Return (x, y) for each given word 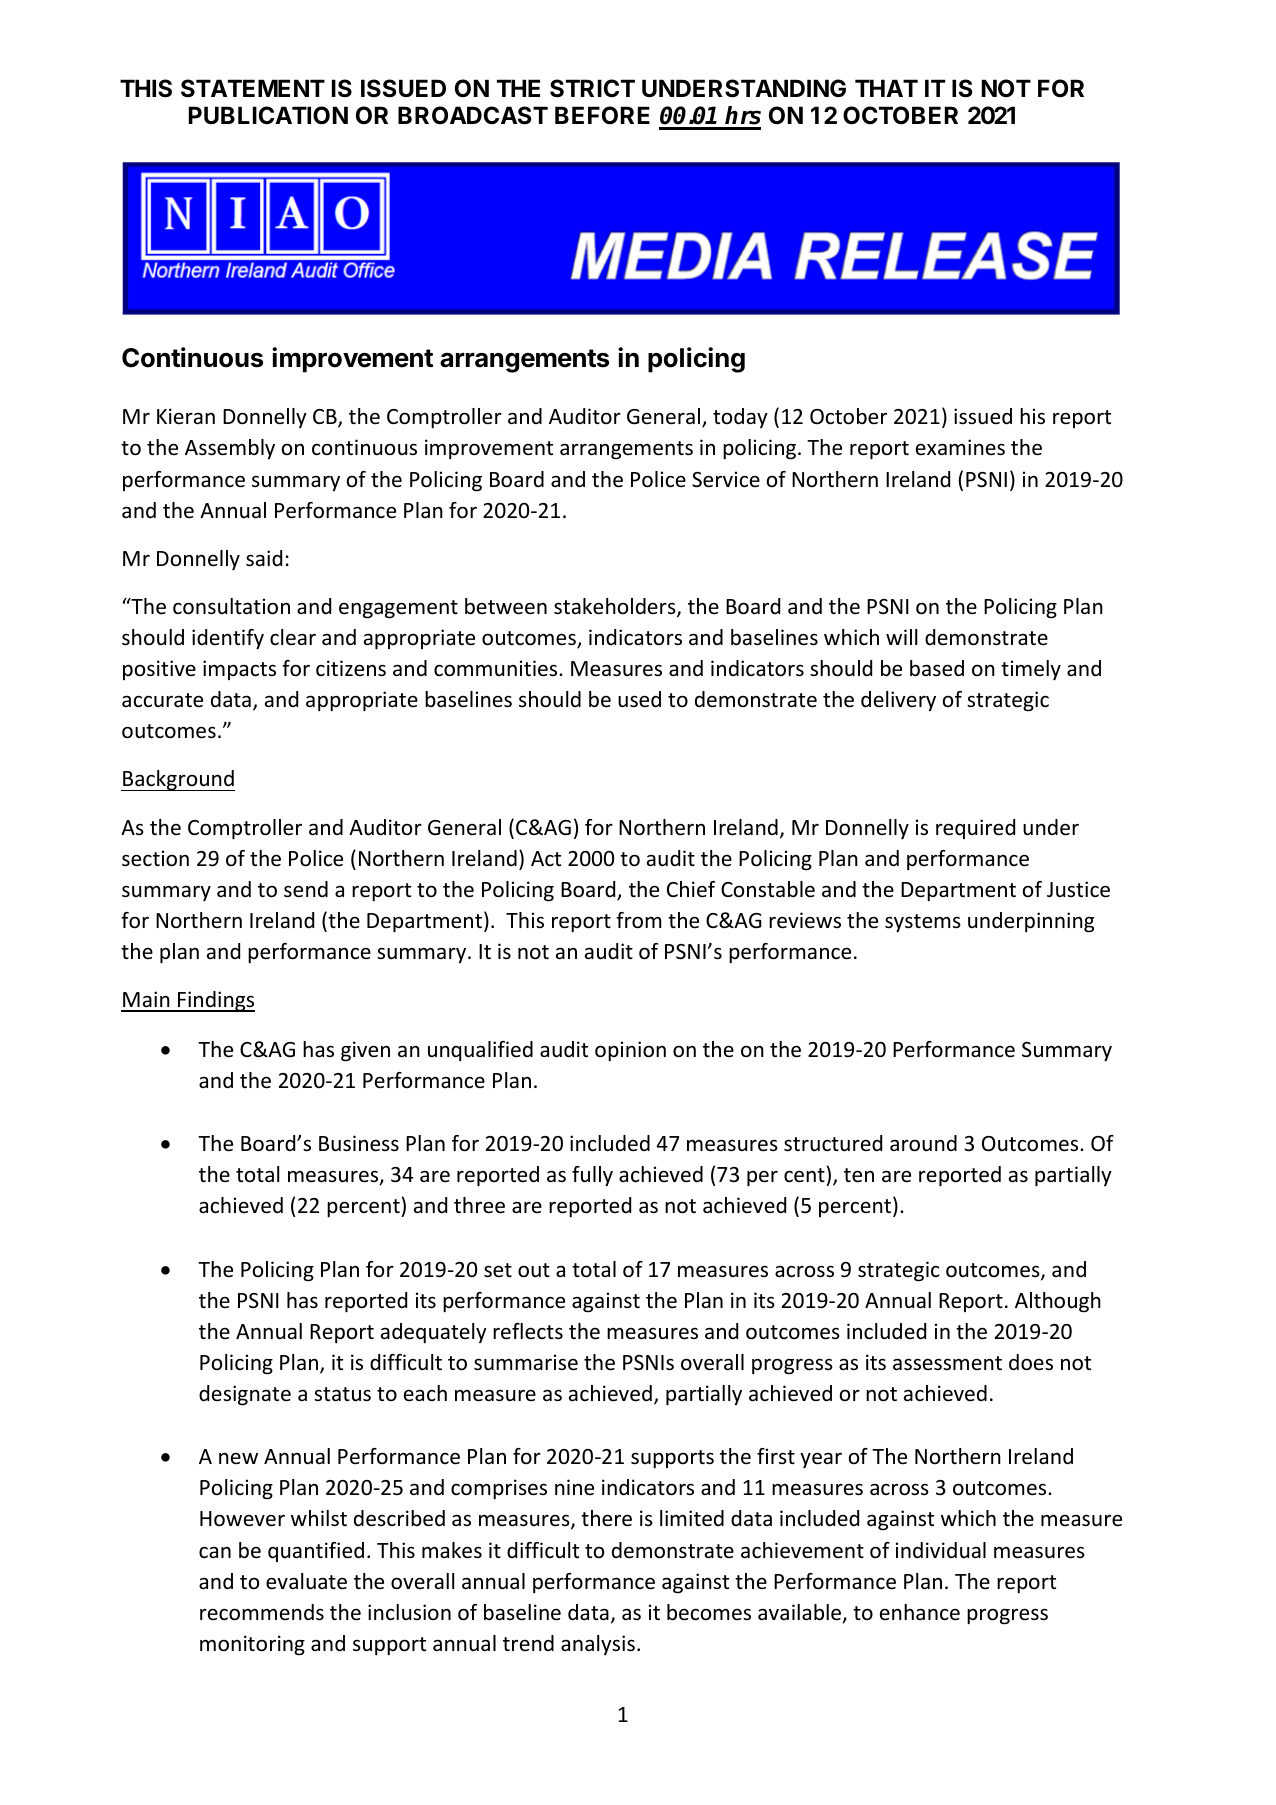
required (975, 829)
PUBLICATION (268, 115)
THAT (886, 88)
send (306, 889)
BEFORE (602, 115)
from (638, 920)
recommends (262, 1612)
